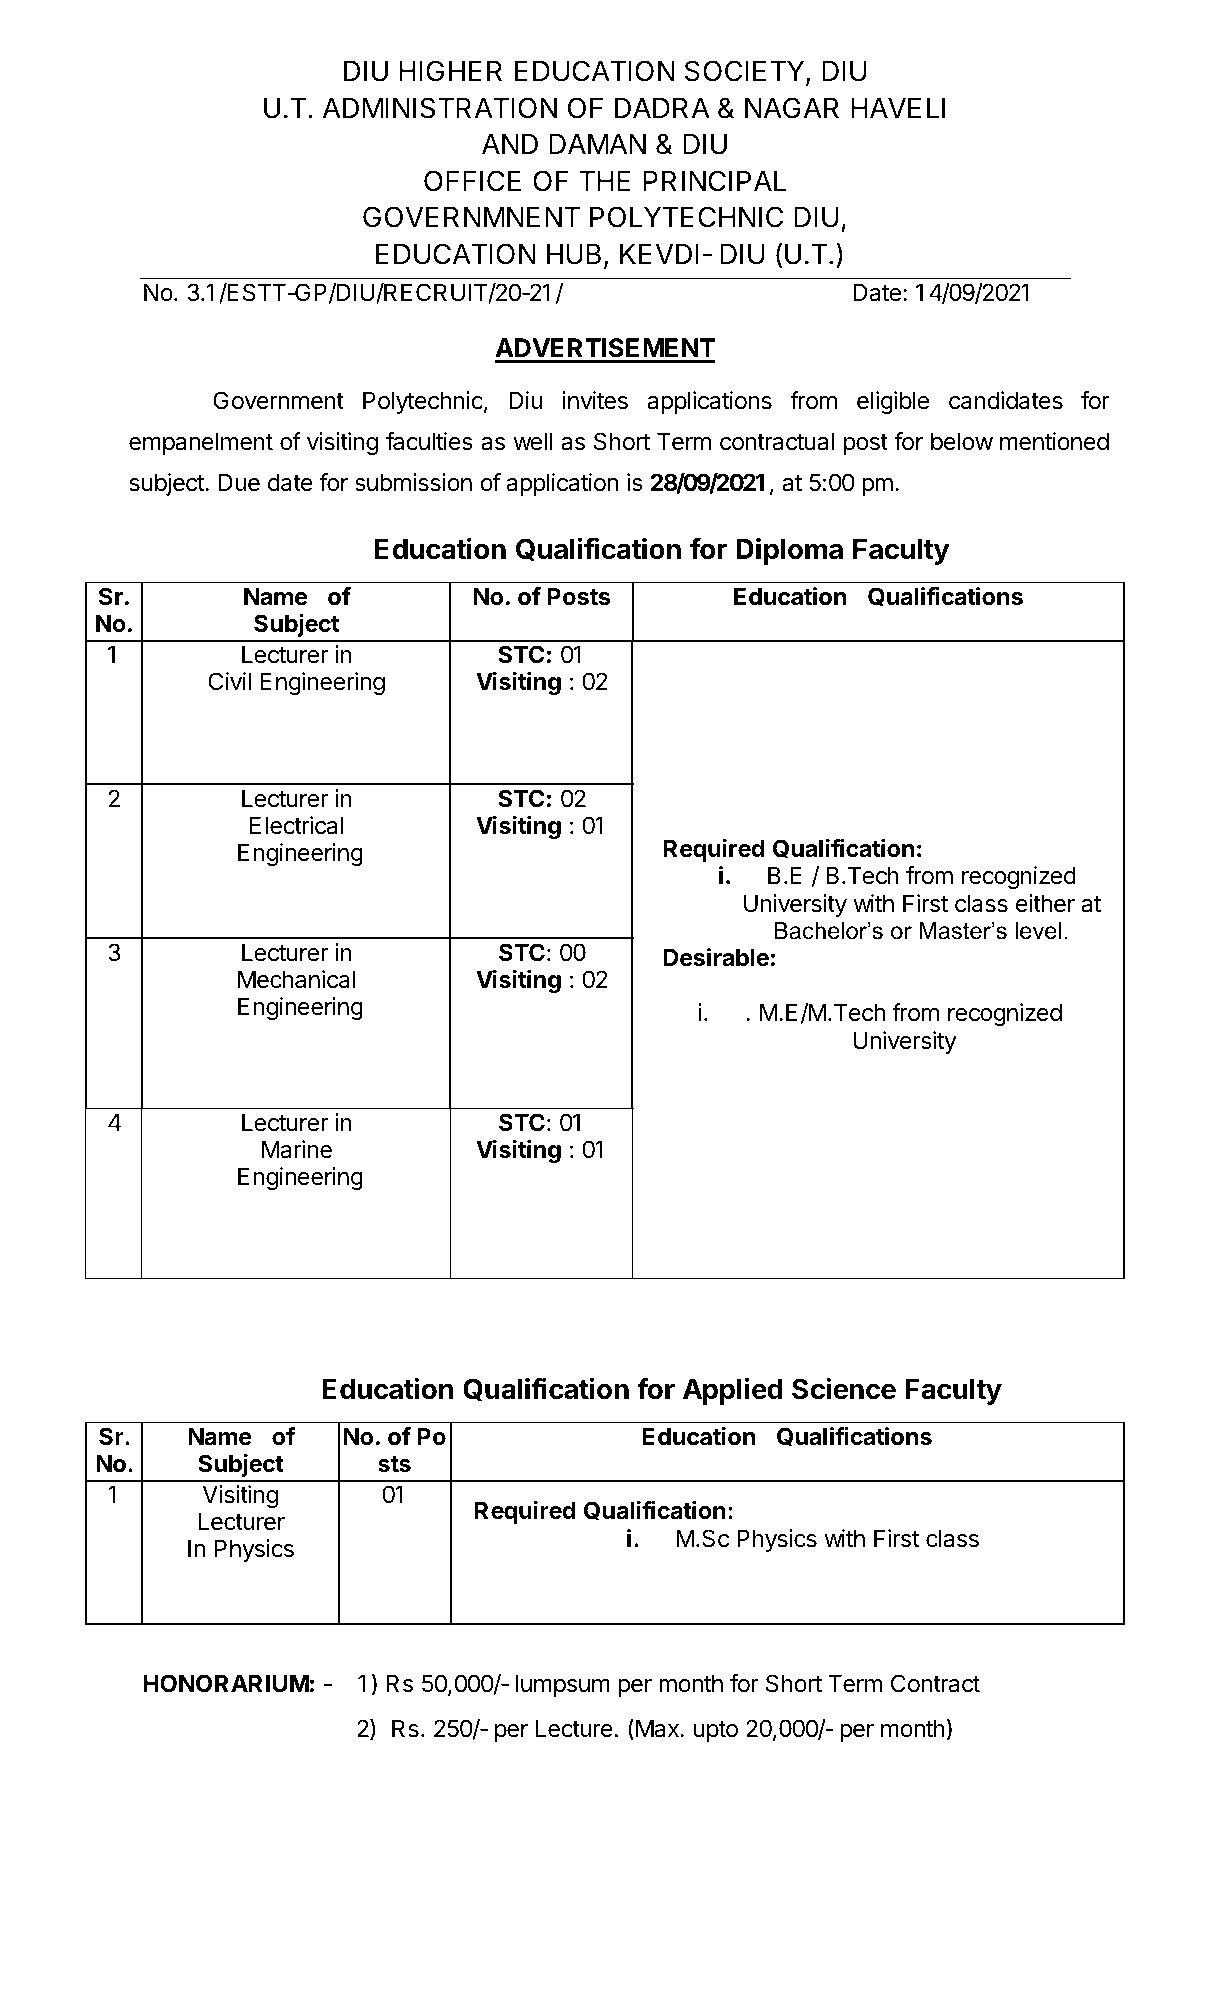  What do you see at coordinates (716, 957) in the screenshot?
I see `Desirable` at bounding box center [716, 957].
